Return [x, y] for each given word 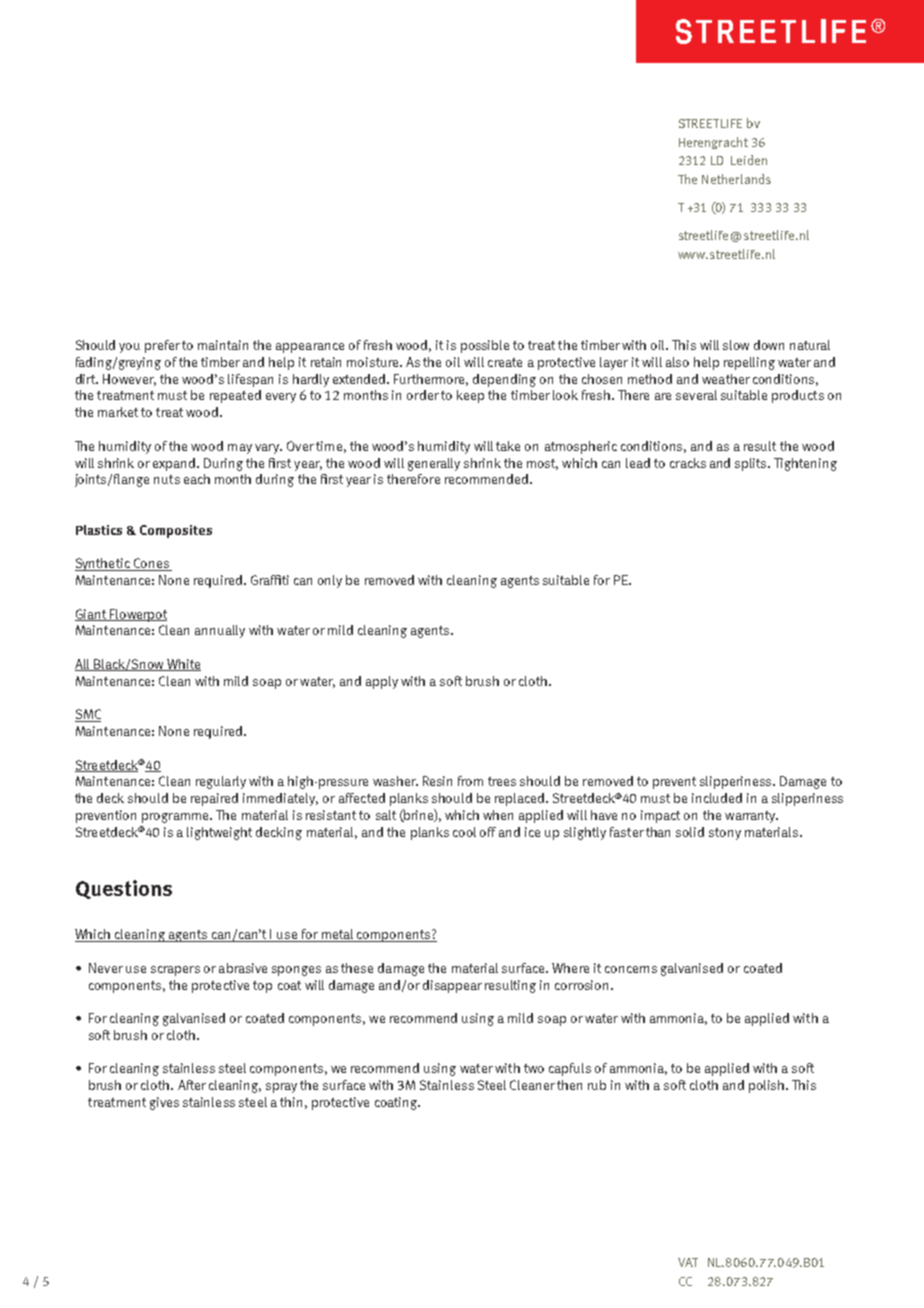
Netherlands [736, 179]
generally [434, 464]
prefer [162, 346]
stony [725, 834]
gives [164, 1103]
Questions [124, 889]
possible [485, 346]
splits [752, 464]
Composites [176, 531]
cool [464, 832]
